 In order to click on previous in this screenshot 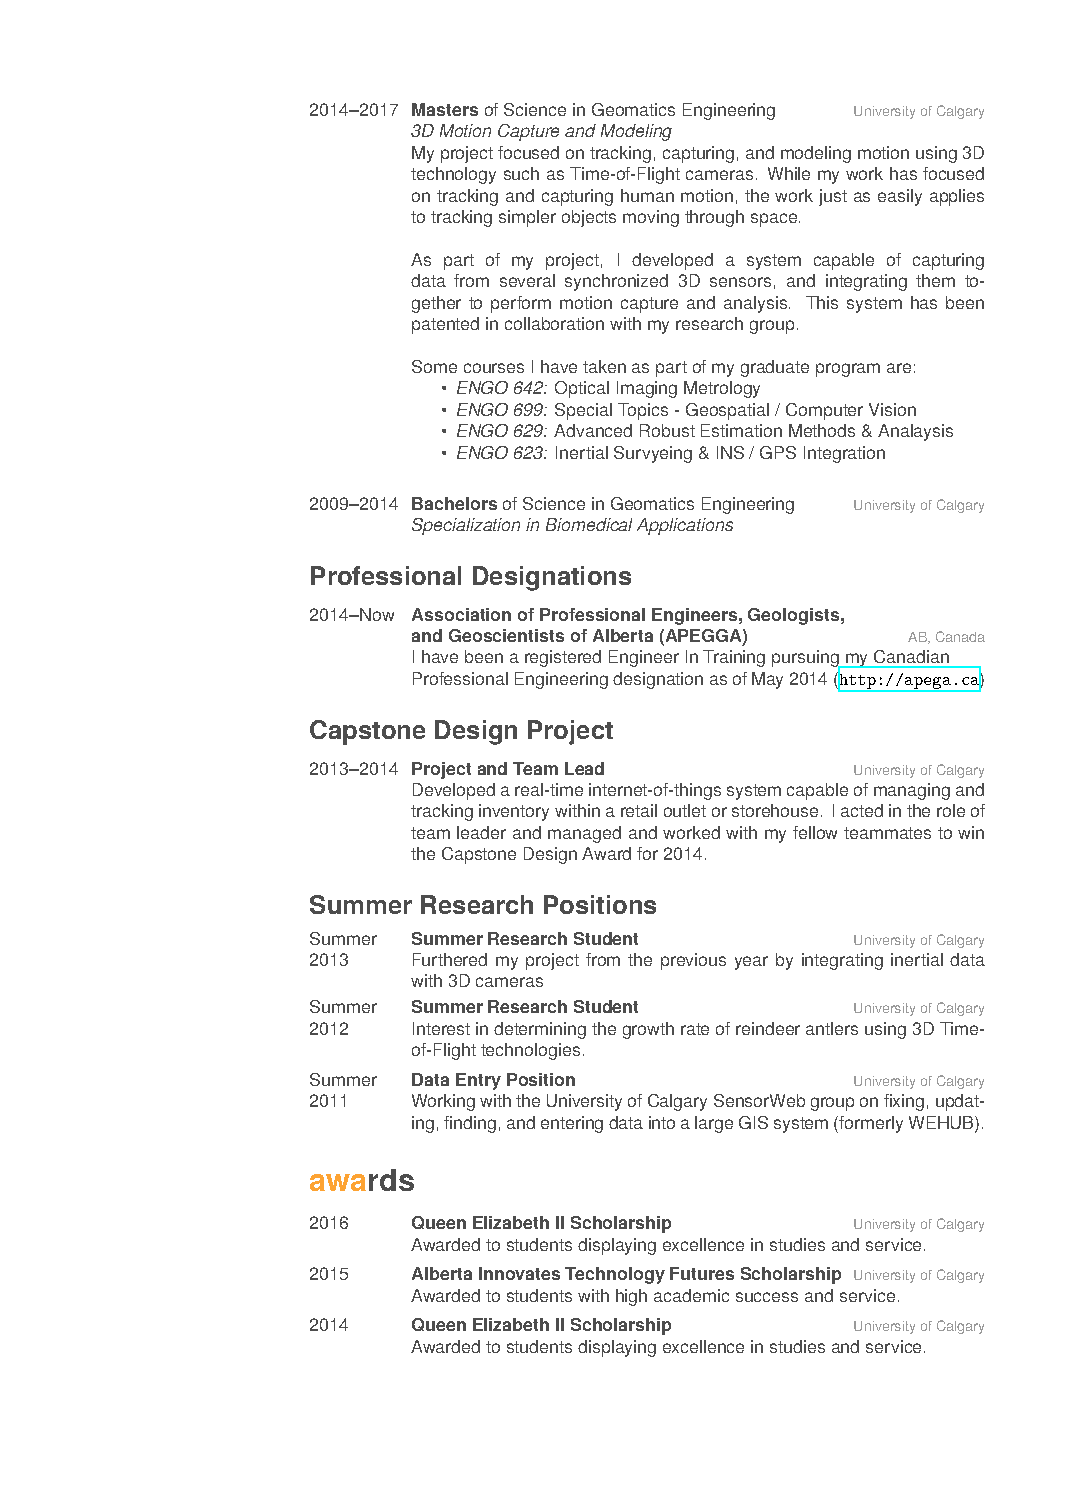, I will do `click(693, 961)`.
